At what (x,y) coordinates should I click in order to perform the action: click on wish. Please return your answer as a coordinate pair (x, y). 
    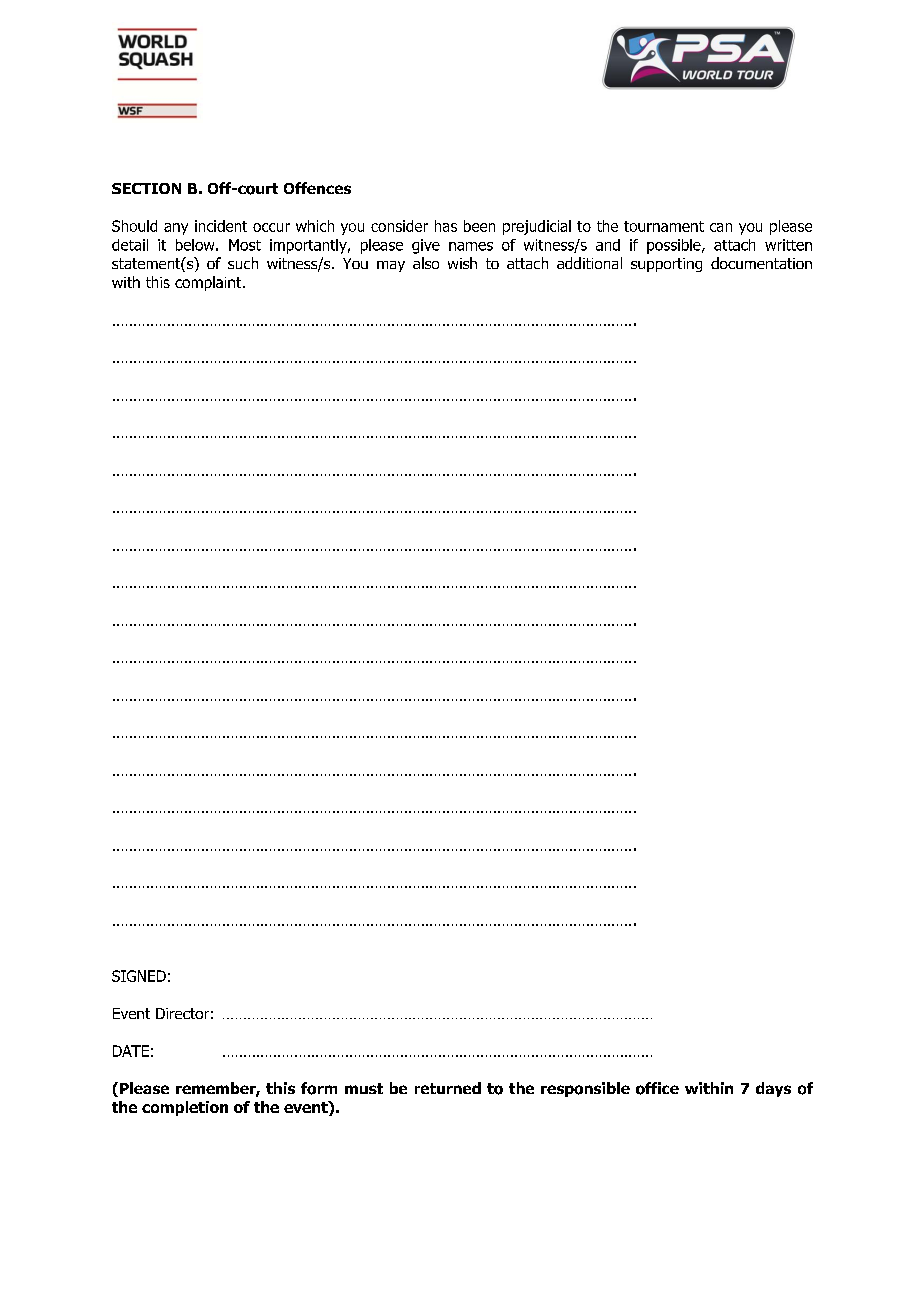
    Looking at the image, I should click on (462, 263).
